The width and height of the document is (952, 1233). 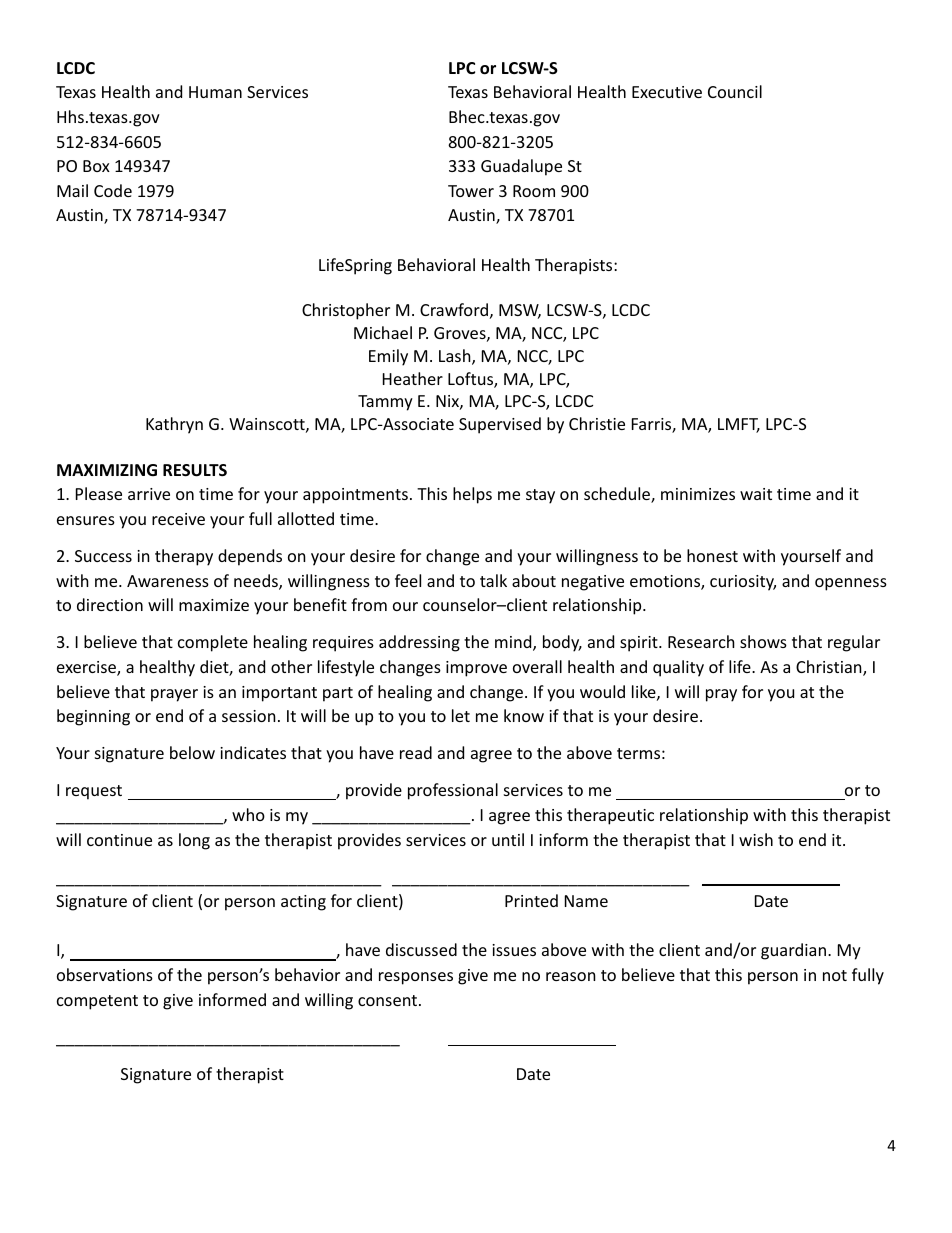 What do you see at coordinates (174, 425) in the document?
I see `Kathryn` at bounding box center [174, 425].
